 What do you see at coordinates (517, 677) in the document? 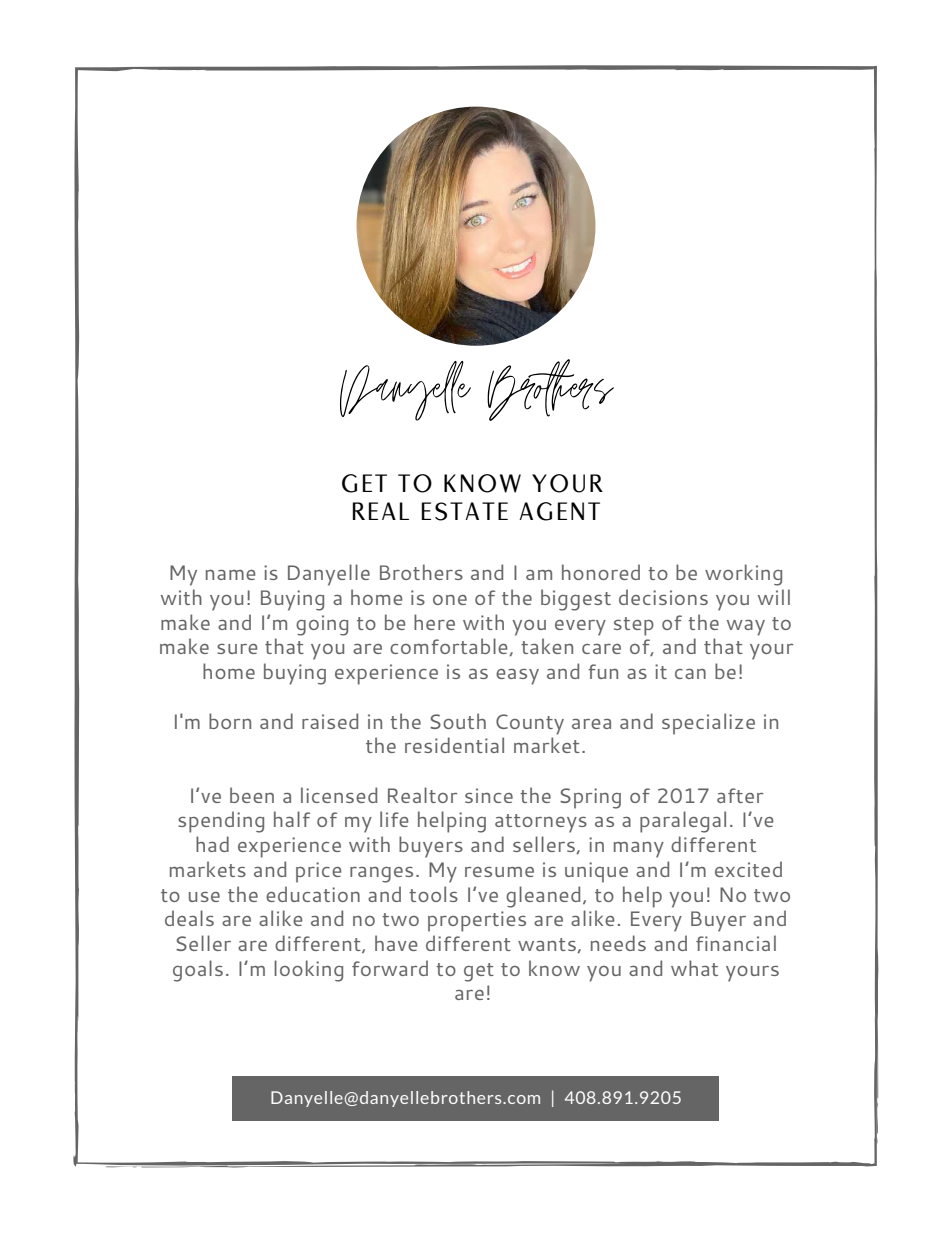
I see `easy` at bounding box center [517, 677].
